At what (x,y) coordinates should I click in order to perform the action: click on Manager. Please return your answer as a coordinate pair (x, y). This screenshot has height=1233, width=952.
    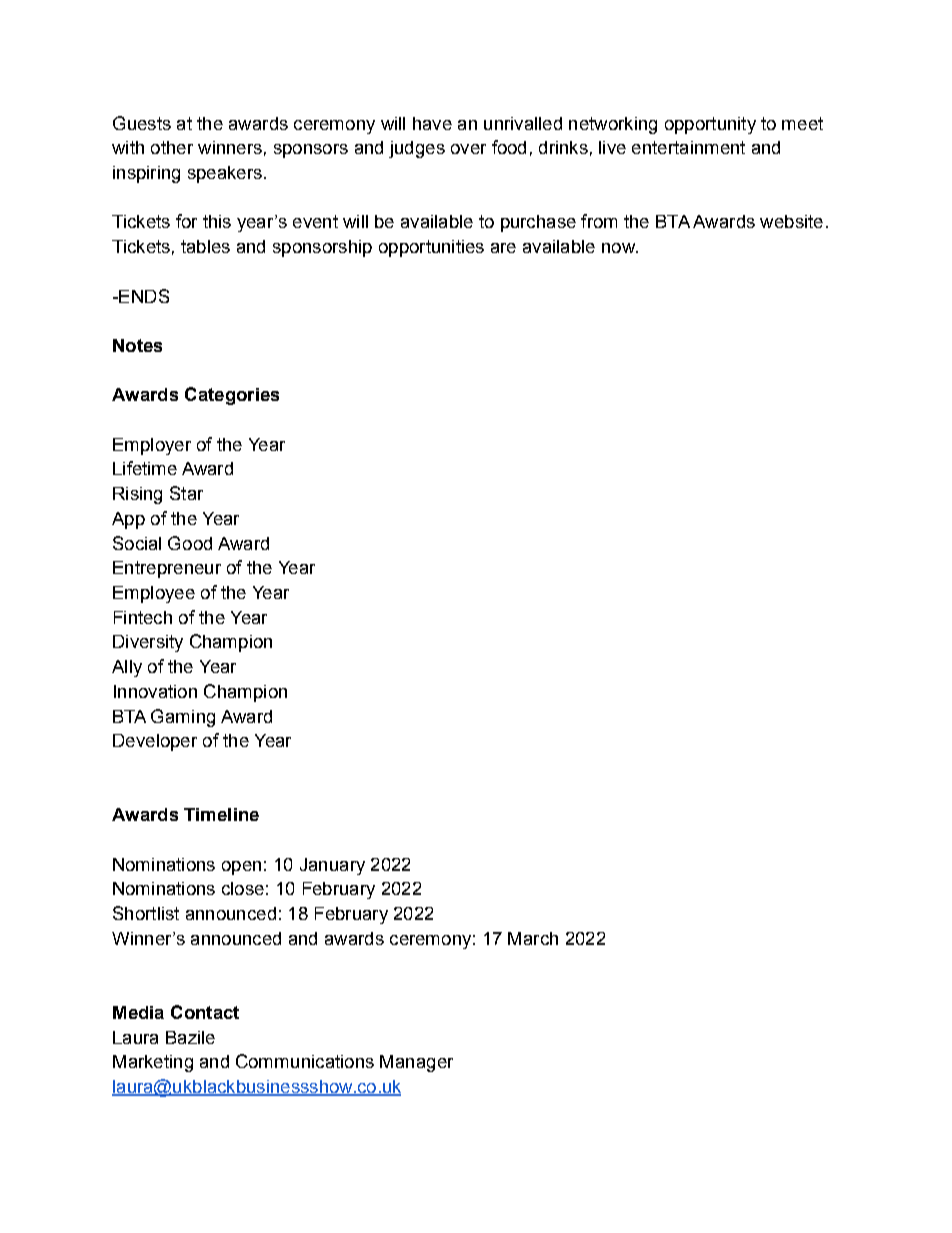
    Looking at the image, I should click on (416, 1063).
